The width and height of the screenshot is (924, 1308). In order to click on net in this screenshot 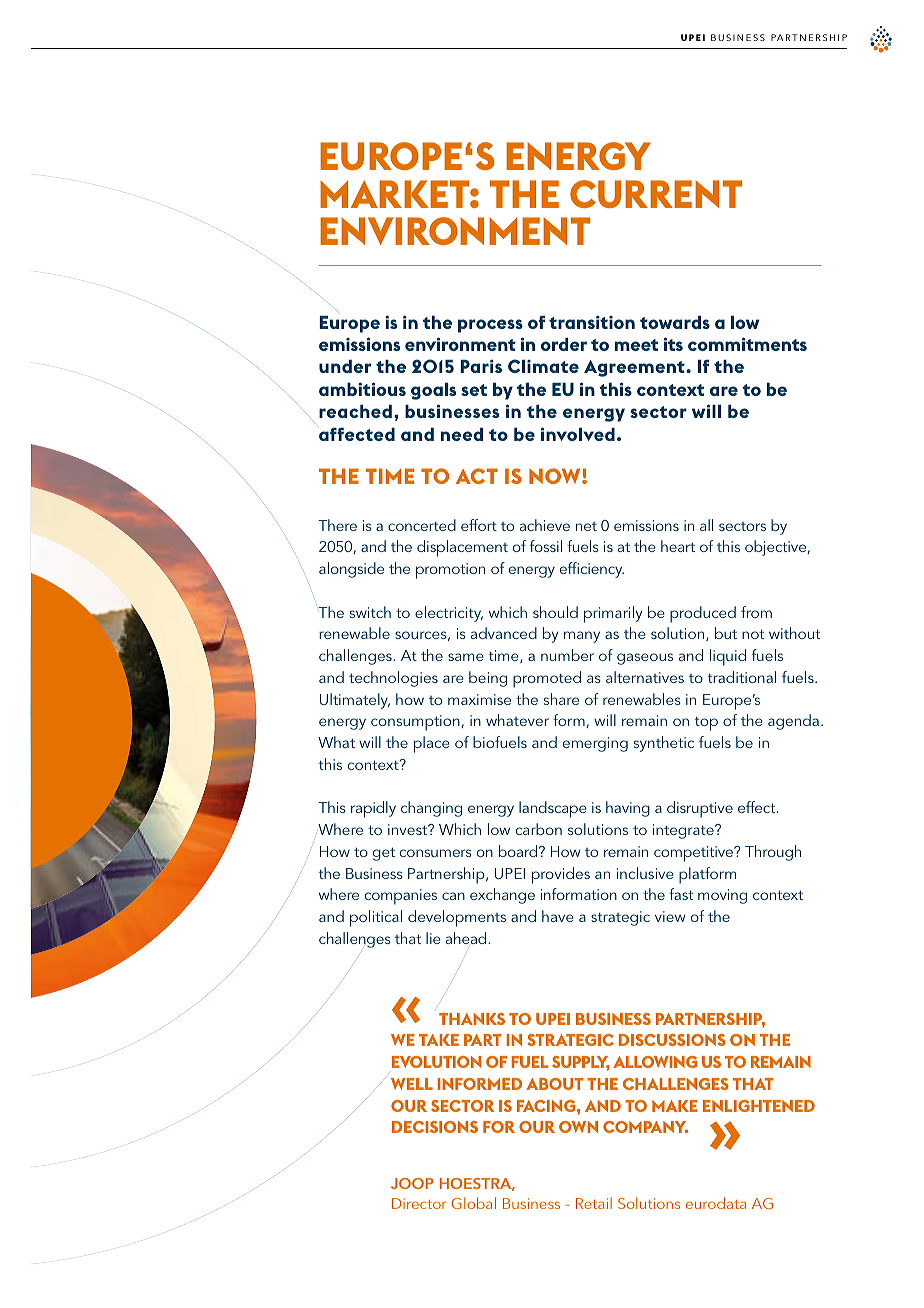, I will do `click(586, 526)`.
